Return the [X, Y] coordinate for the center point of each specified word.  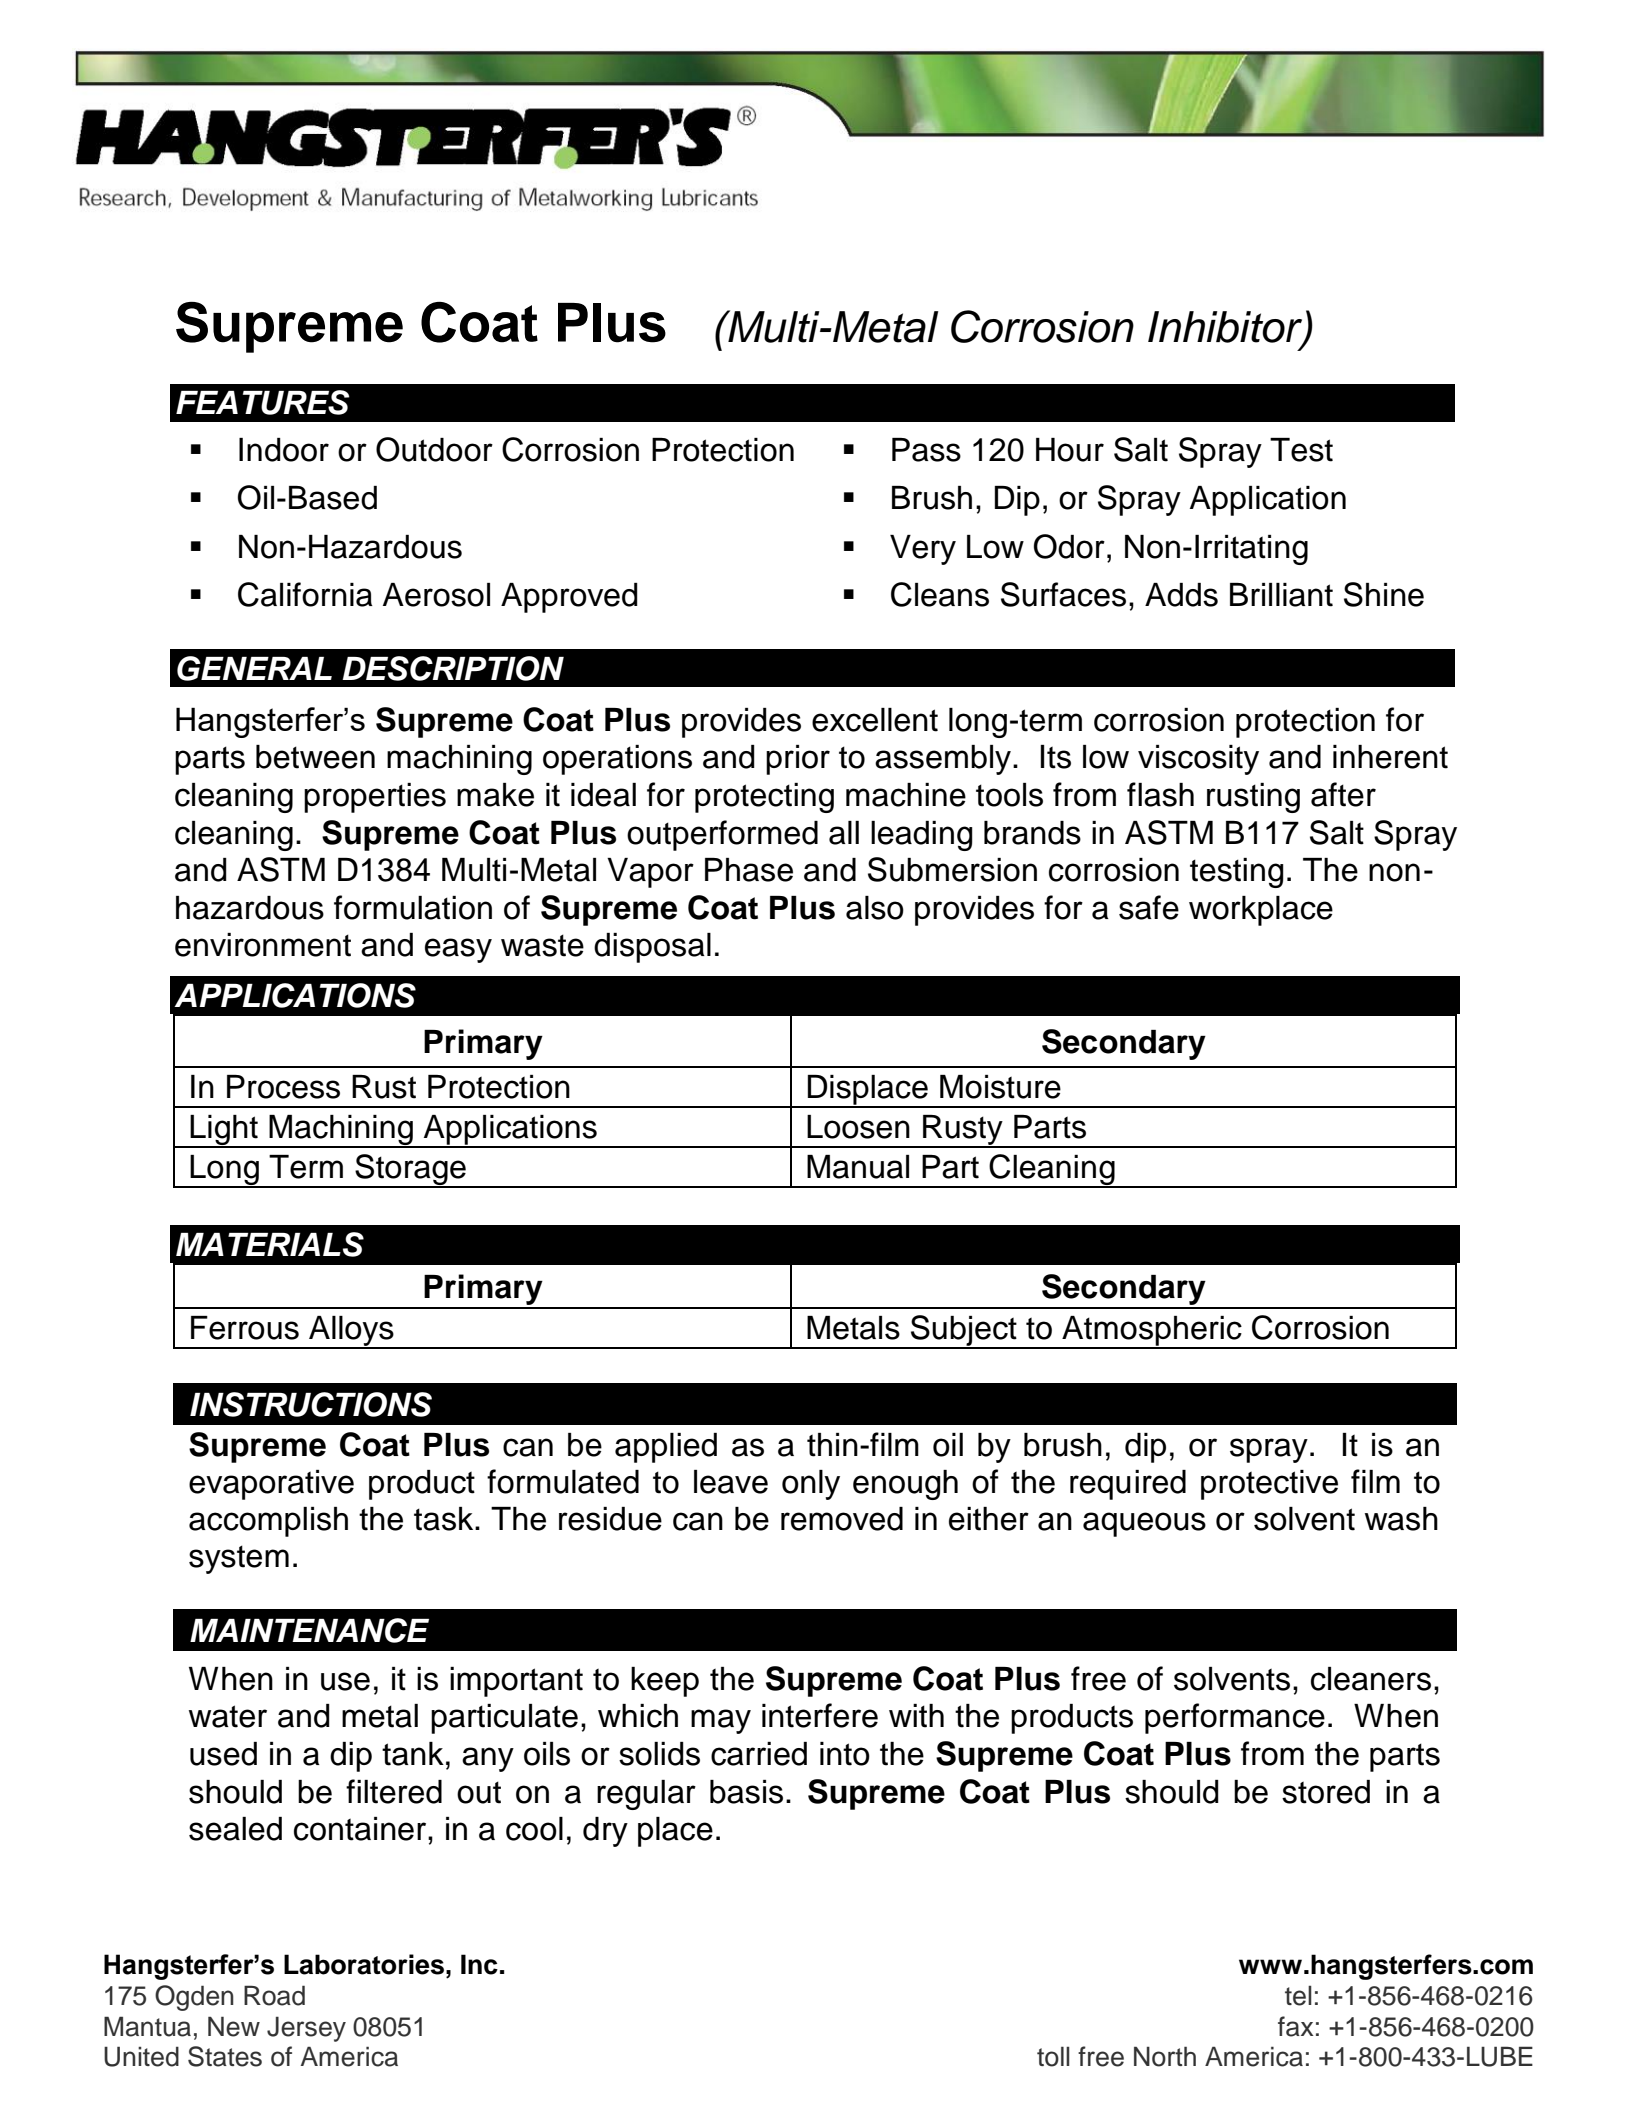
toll [1053, 2056]
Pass [926, 450]
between [315, 757]
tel [1298, 1996]
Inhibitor [1226, 328]
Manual [858, 1167]
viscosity [1198, 760]
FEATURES [263, 402]
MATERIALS [270, 1244]
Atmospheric [1152, 1332]
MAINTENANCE [309, 1630]
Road [274, 1995]
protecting [764, 798]
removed [842, 1519]
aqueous [1144, 1524]
